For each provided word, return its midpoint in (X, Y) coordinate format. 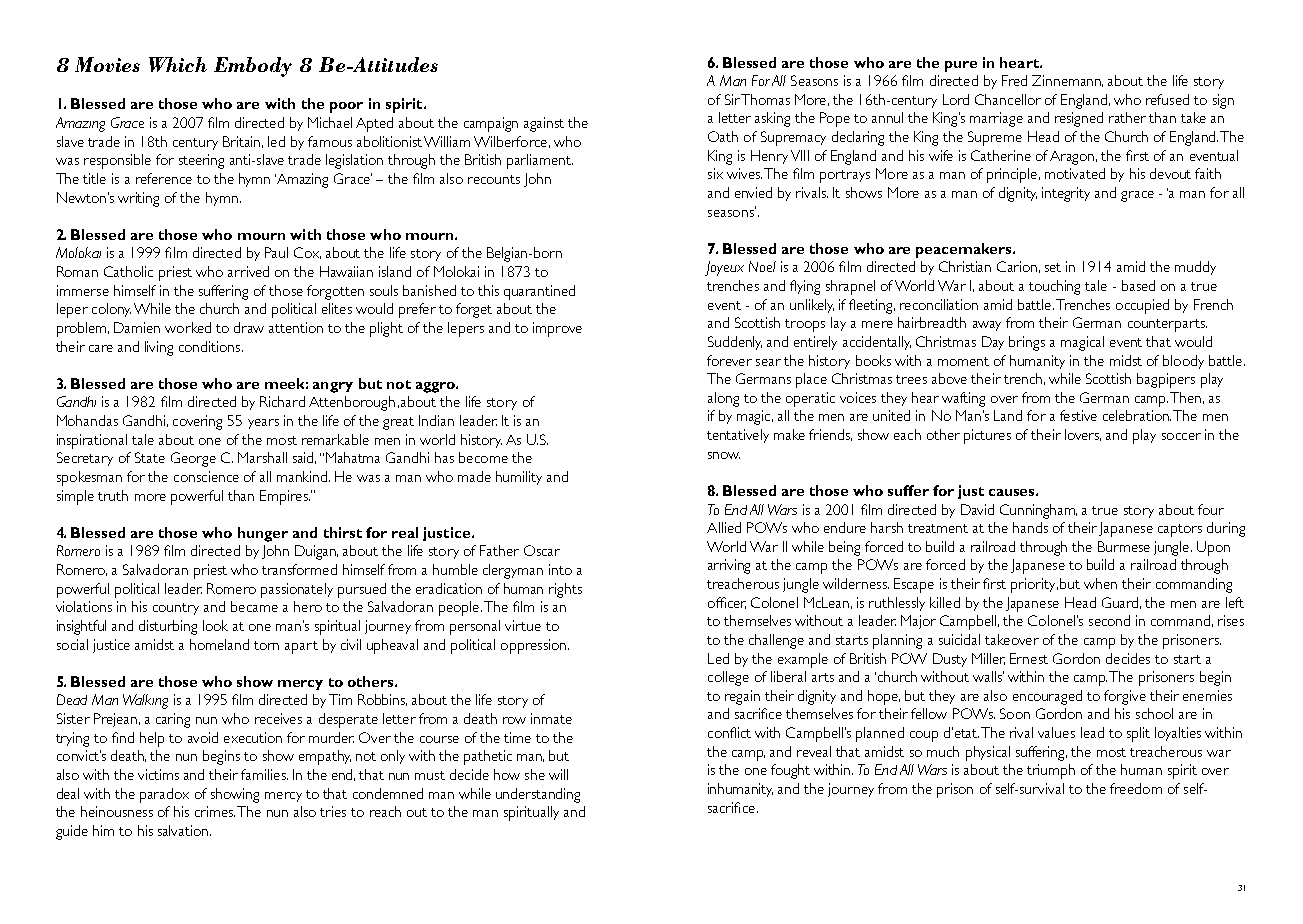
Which (178, 64)
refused (1167, 99)
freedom (1136, 788)
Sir (732, 99)
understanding (538, 795)
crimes (215, 811)
